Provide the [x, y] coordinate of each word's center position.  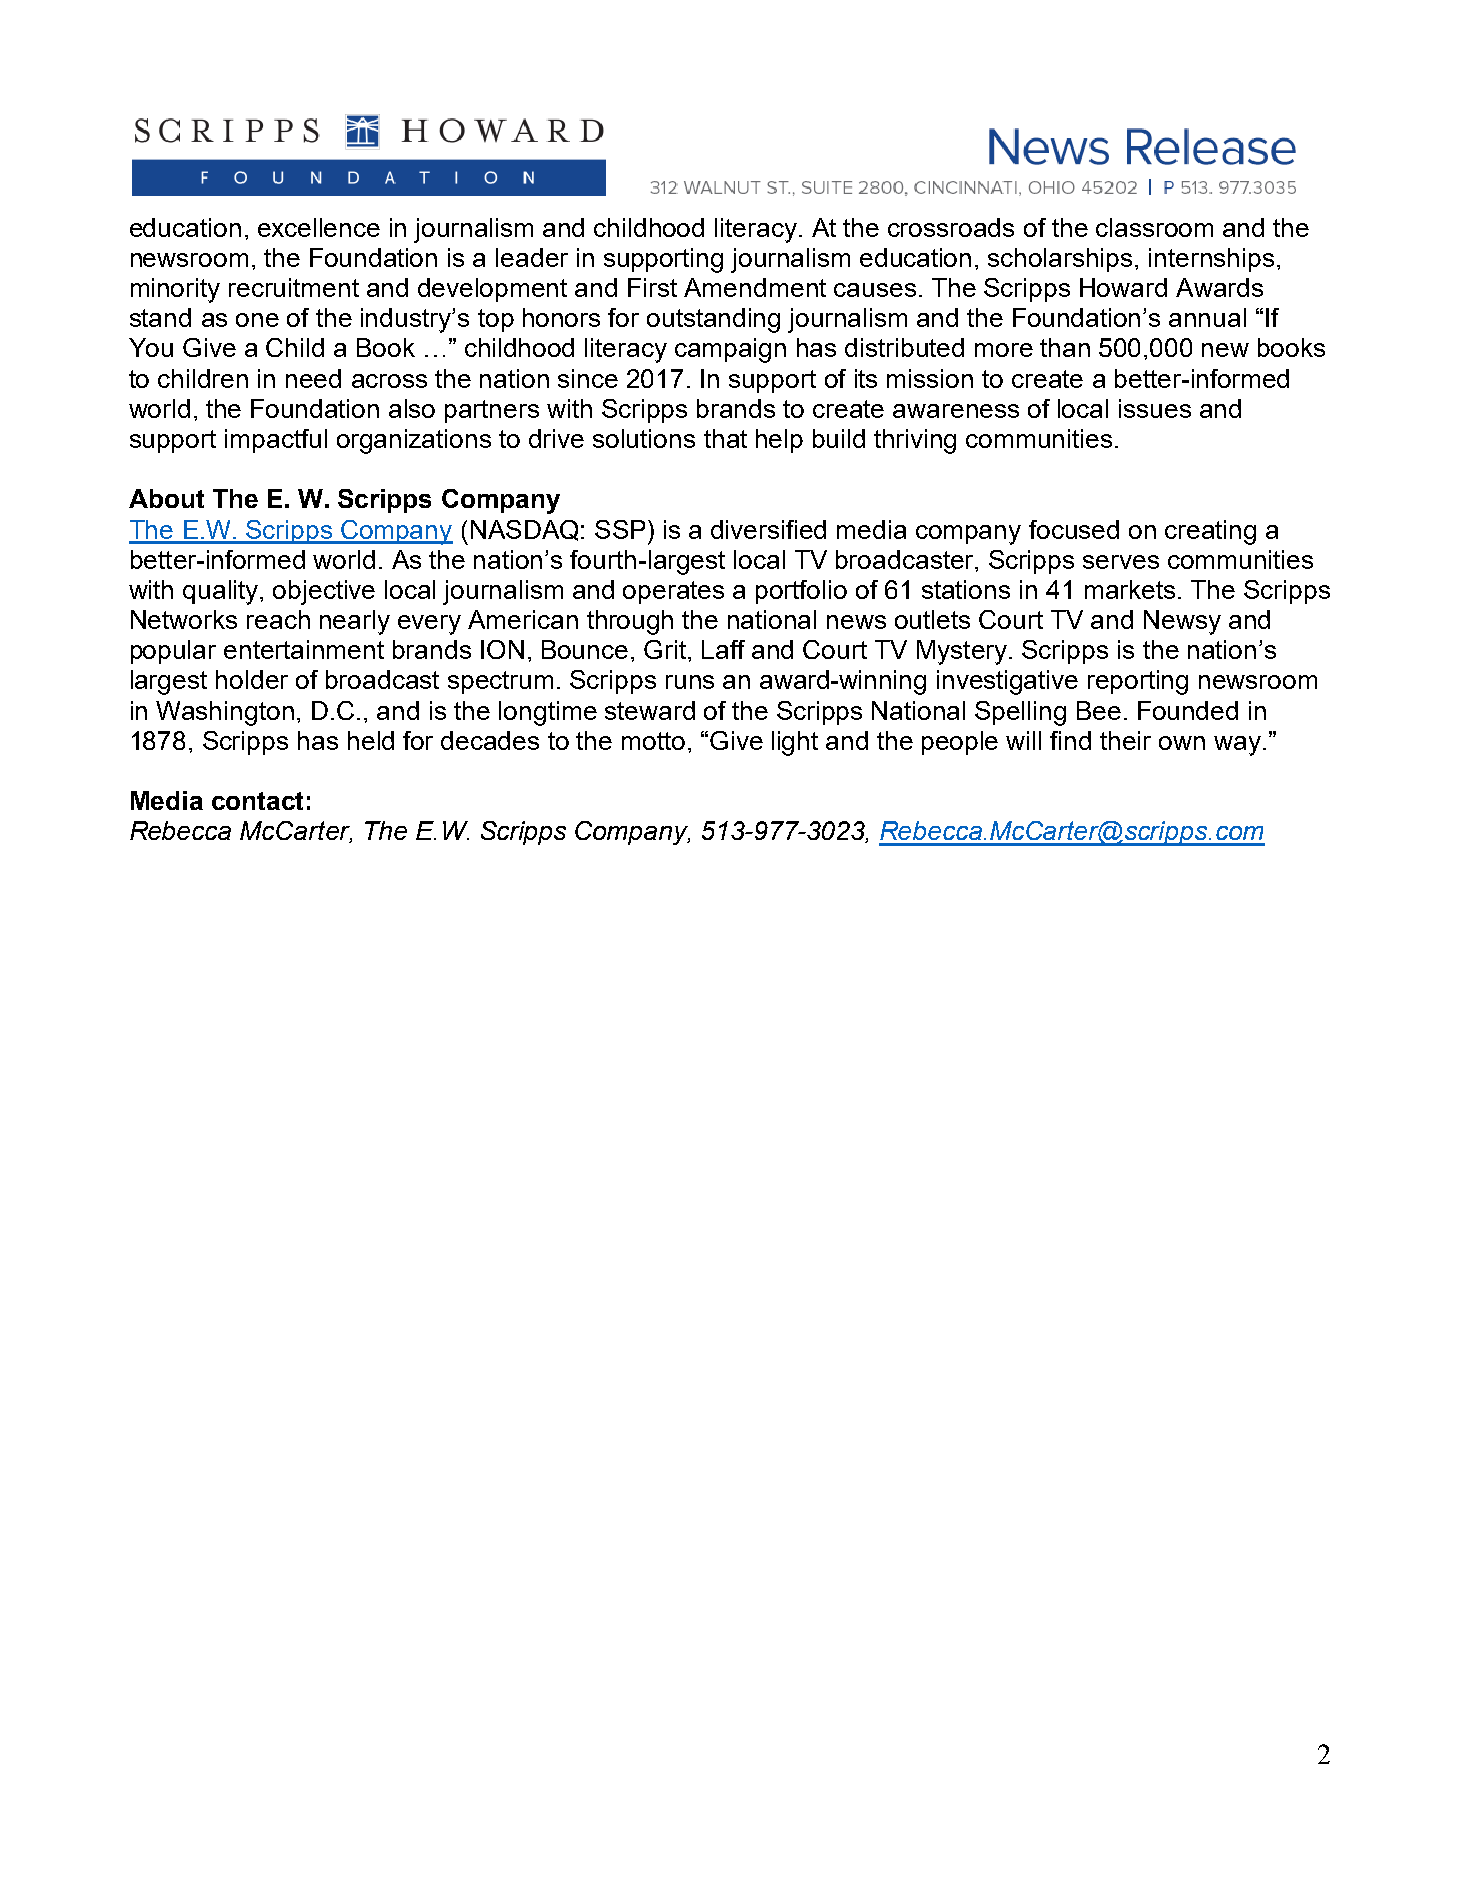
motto [653, 741]
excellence [319, 227]
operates [673, 592]
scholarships [1060, 260]
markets [1130, 589]
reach [278, 619]
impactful [276, 441]
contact [257, 801]
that [725, 438]
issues [1155, 408]
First [652, 287]
